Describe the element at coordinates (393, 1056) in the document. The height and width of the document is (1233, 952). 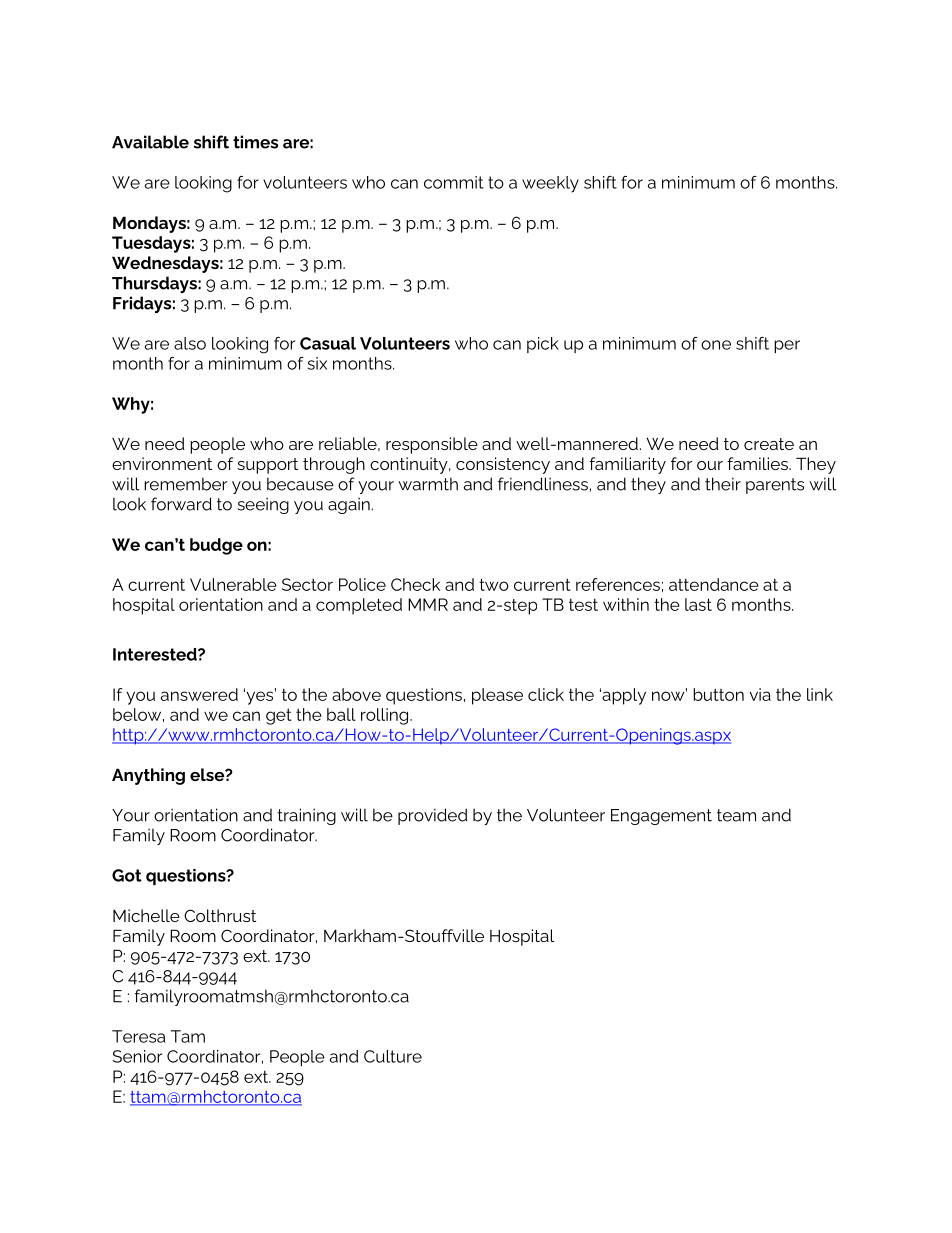
I see `Culture` at that location.
